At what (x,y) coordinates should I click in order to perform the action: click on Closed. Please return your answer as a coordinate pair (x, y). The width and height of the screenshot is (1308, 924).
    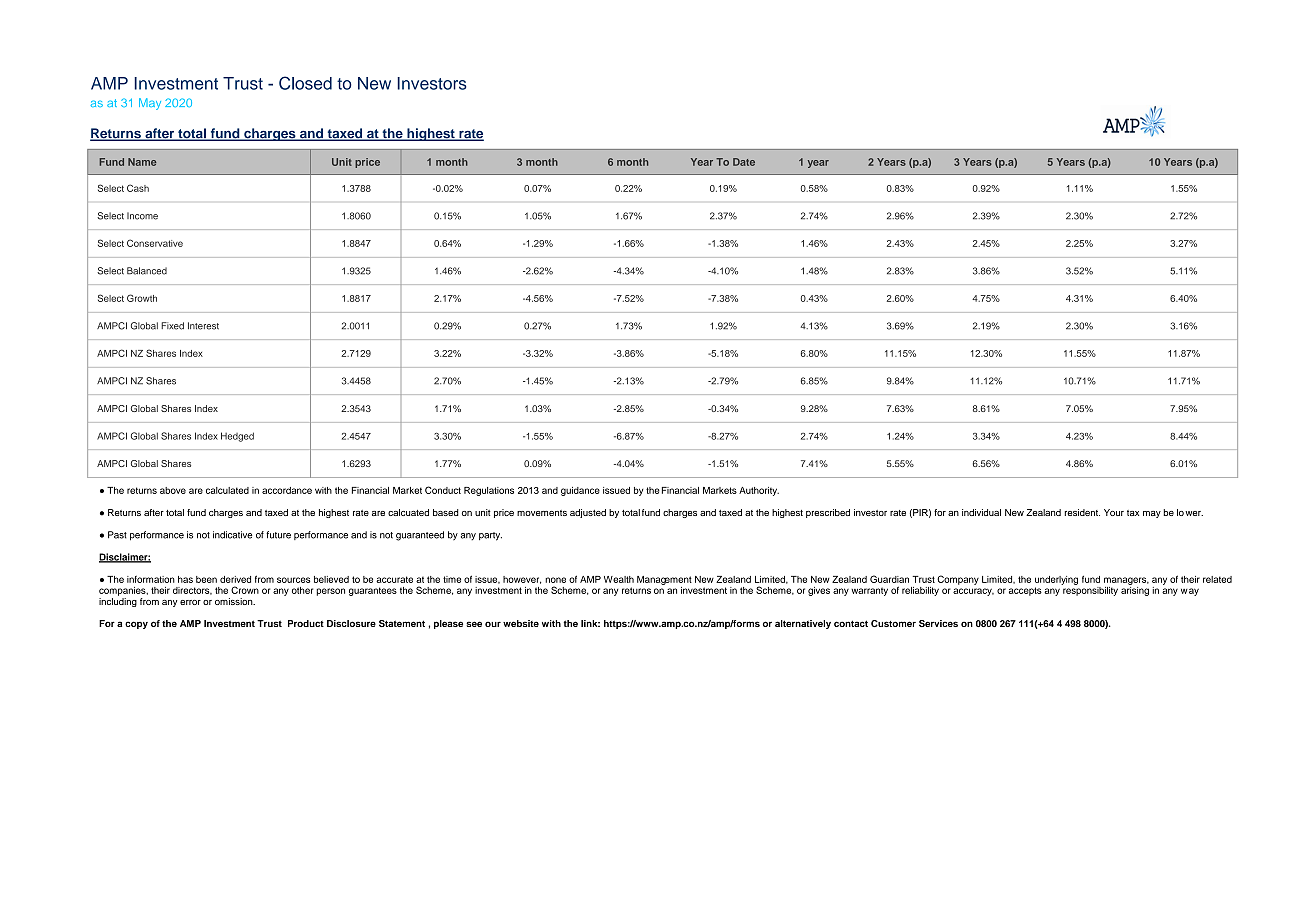
    Looking at the image, I should click on (305, 83).
